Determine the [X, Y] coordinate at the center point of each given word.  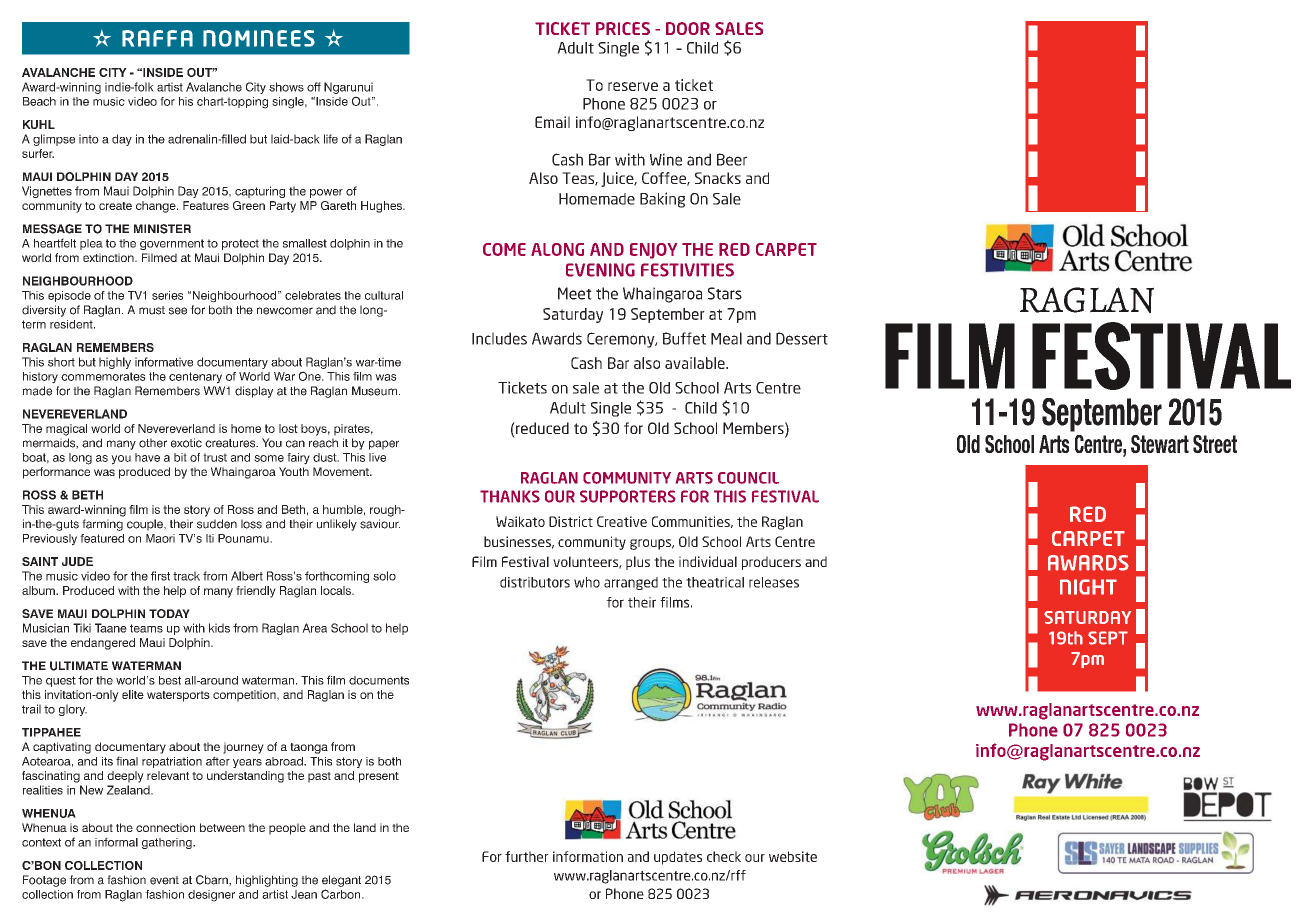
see [178, 311]
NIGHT [1088, 587]
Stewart [1160, 444]
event [164, 880]
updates [678, 858]
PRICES [623, 28]
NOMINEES [259, 38]
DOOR [688, 28]
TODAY [169, 613]
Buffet [684, 338]
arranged [631, 583]
